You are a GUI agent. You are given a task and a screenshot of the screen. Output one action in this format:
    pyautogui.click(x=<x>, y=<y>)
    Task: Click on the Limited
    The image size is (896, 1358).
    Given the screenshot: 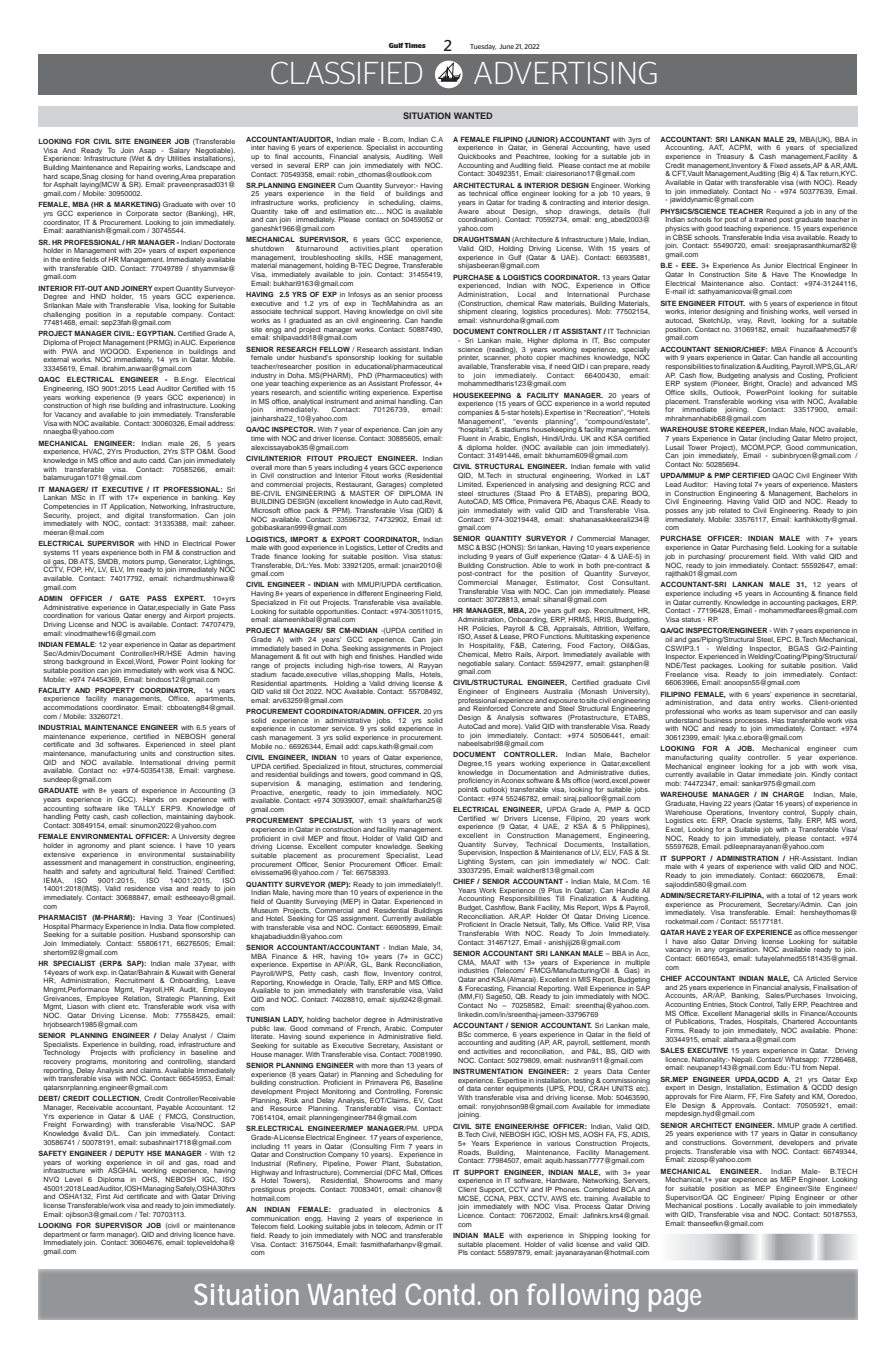 What is the action you would take?
    pyautogui.click(x=470, y=484)
